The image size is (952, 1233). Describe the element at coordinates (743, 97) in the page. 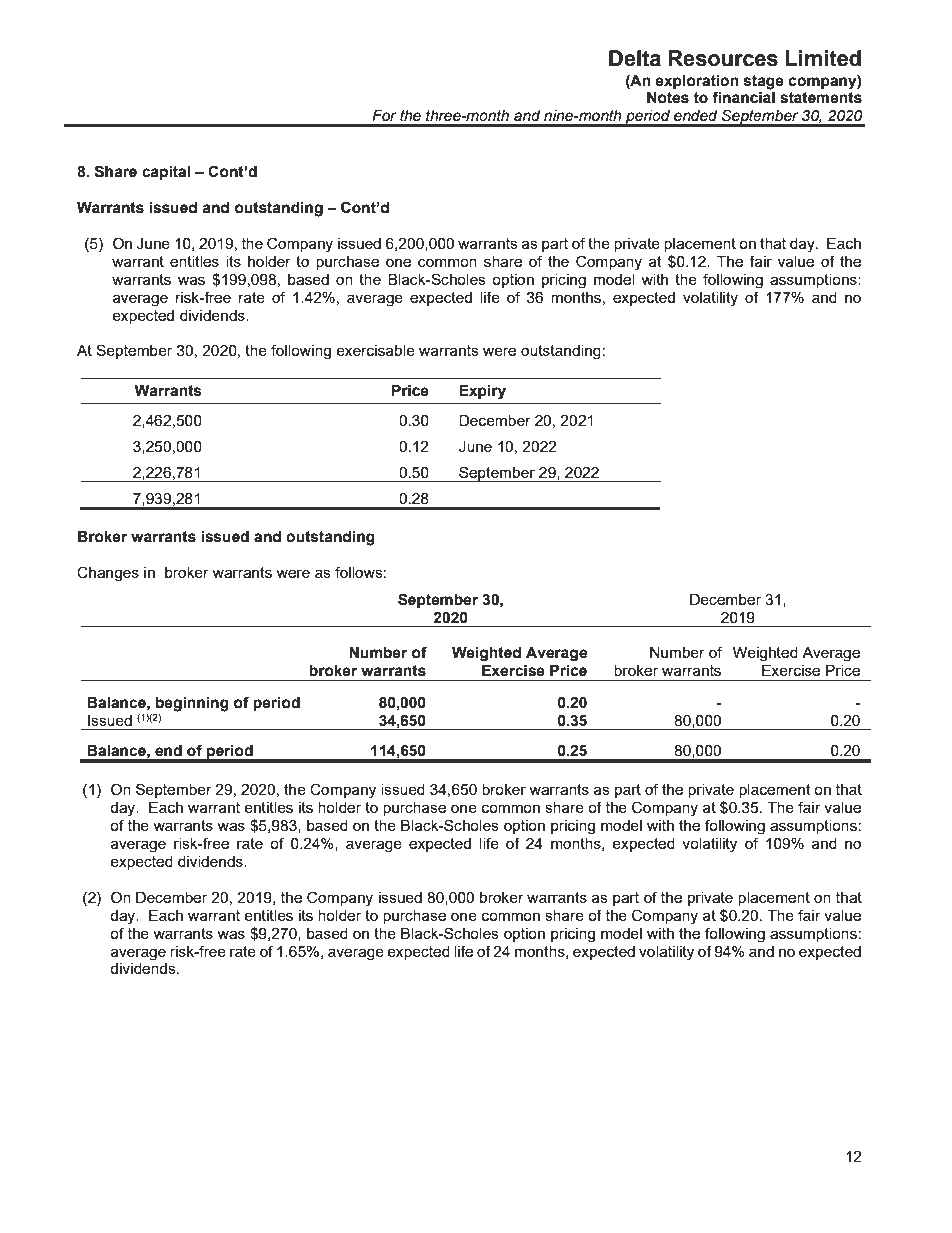

I see `financial` at that location.
